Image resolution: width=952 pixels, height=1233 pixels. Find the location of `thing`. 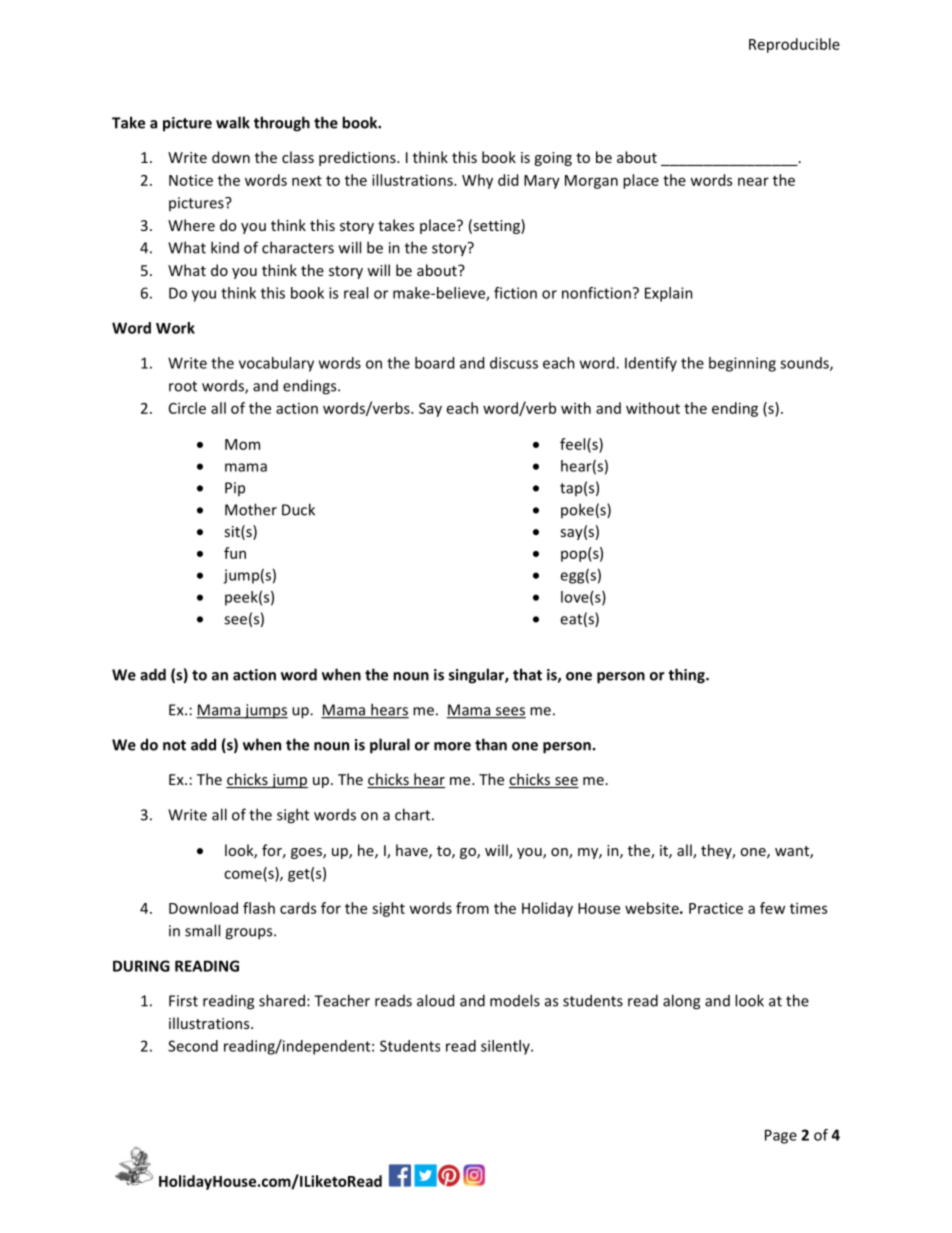

thing is located at coordinates (687, 676).
